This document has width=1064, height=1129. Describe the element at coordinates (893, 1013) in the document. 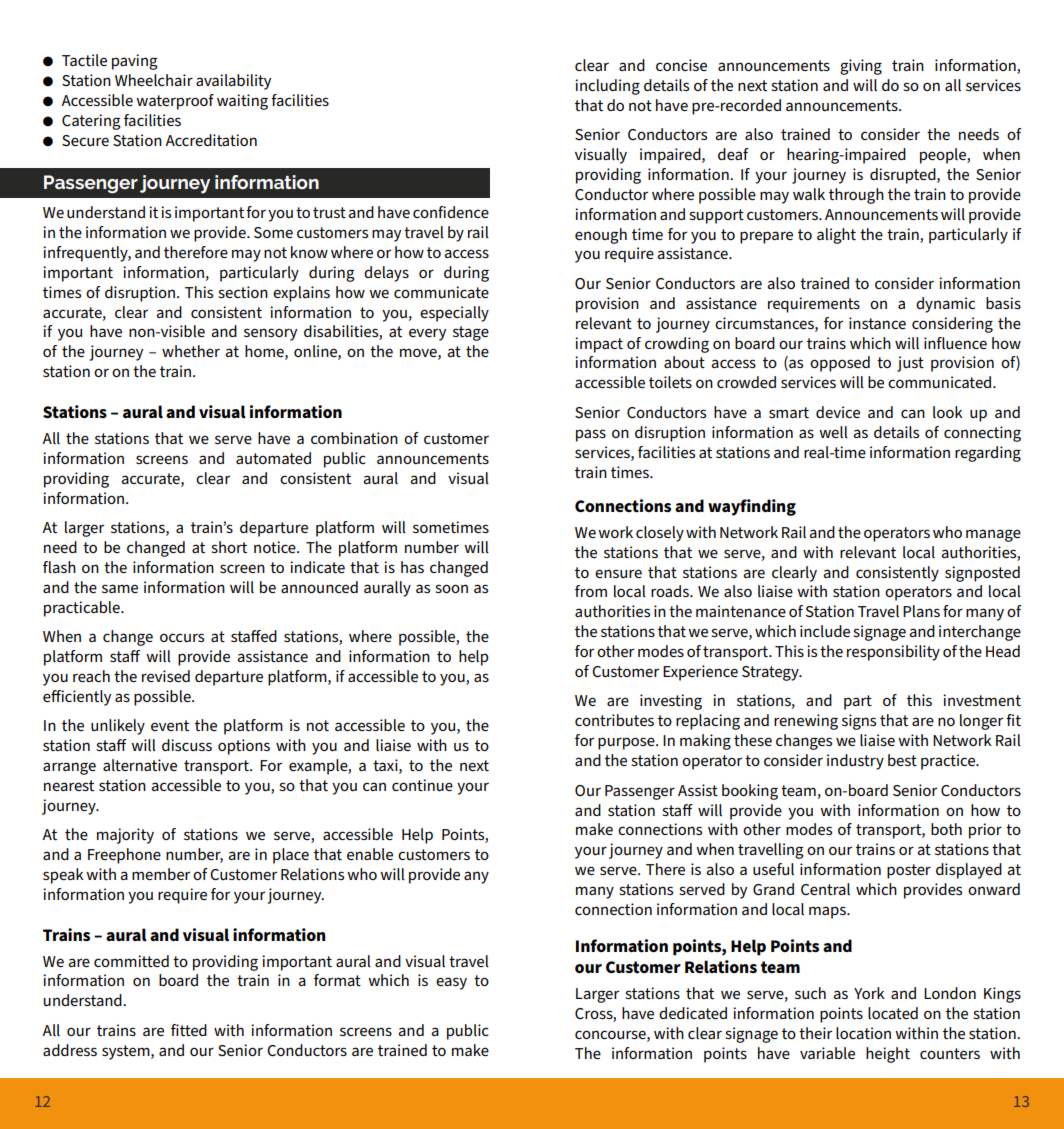

I see `located` at that location.
